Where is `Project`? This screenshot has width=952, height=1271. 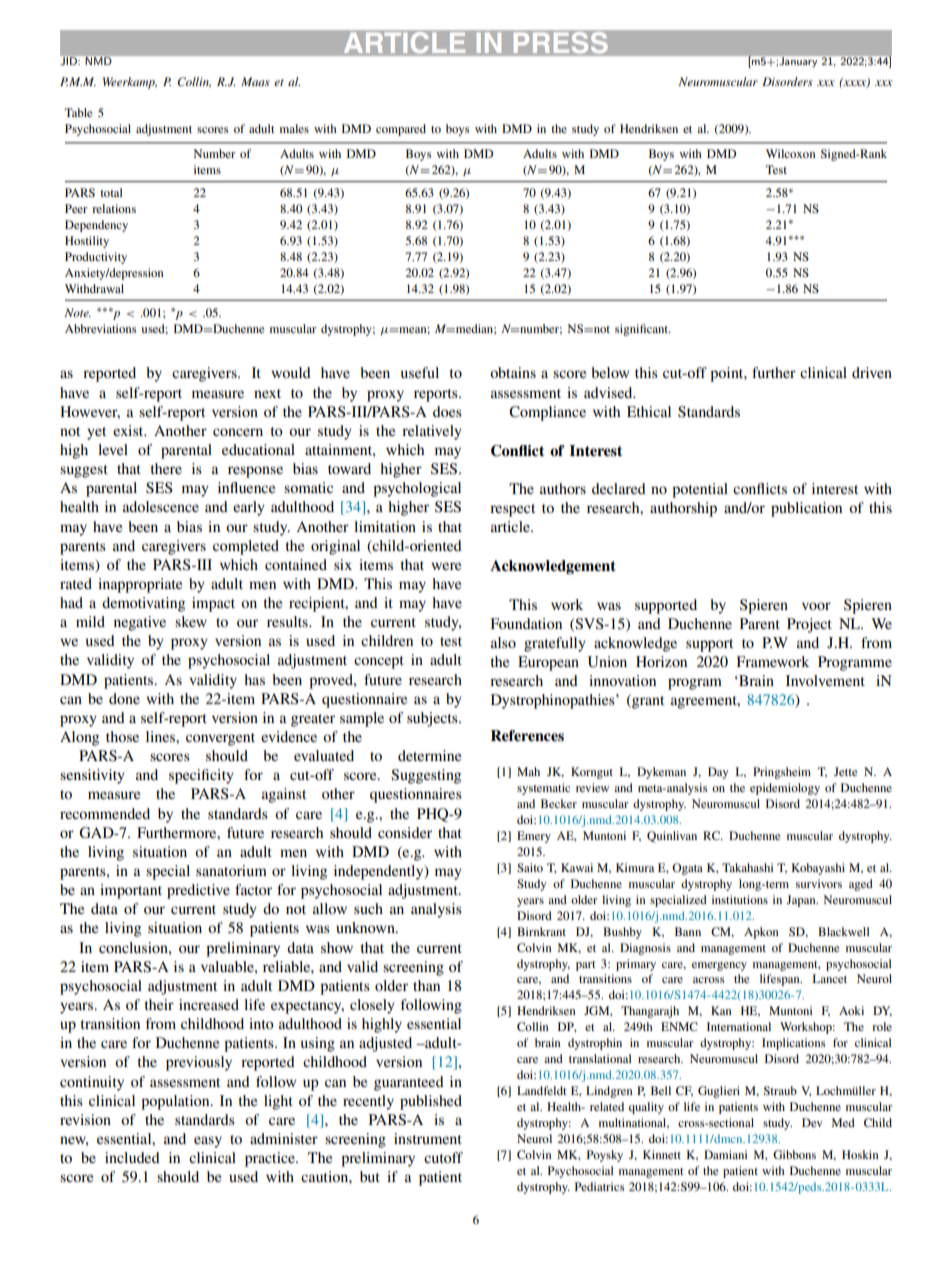
Project is located at coordinates (809, 625).
